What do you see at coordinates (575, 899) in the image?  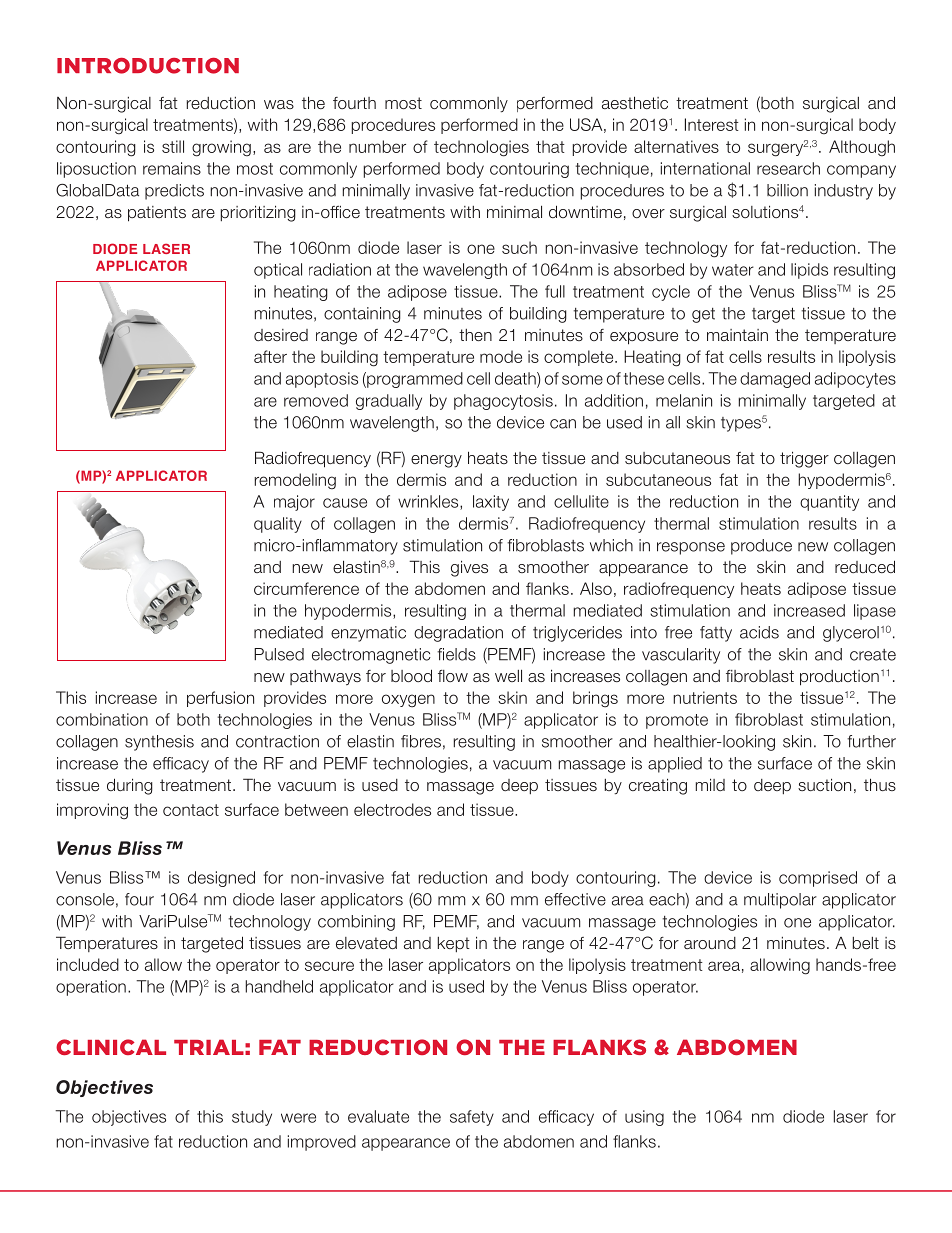 I see `effective` at bounding box center [575, 899].
